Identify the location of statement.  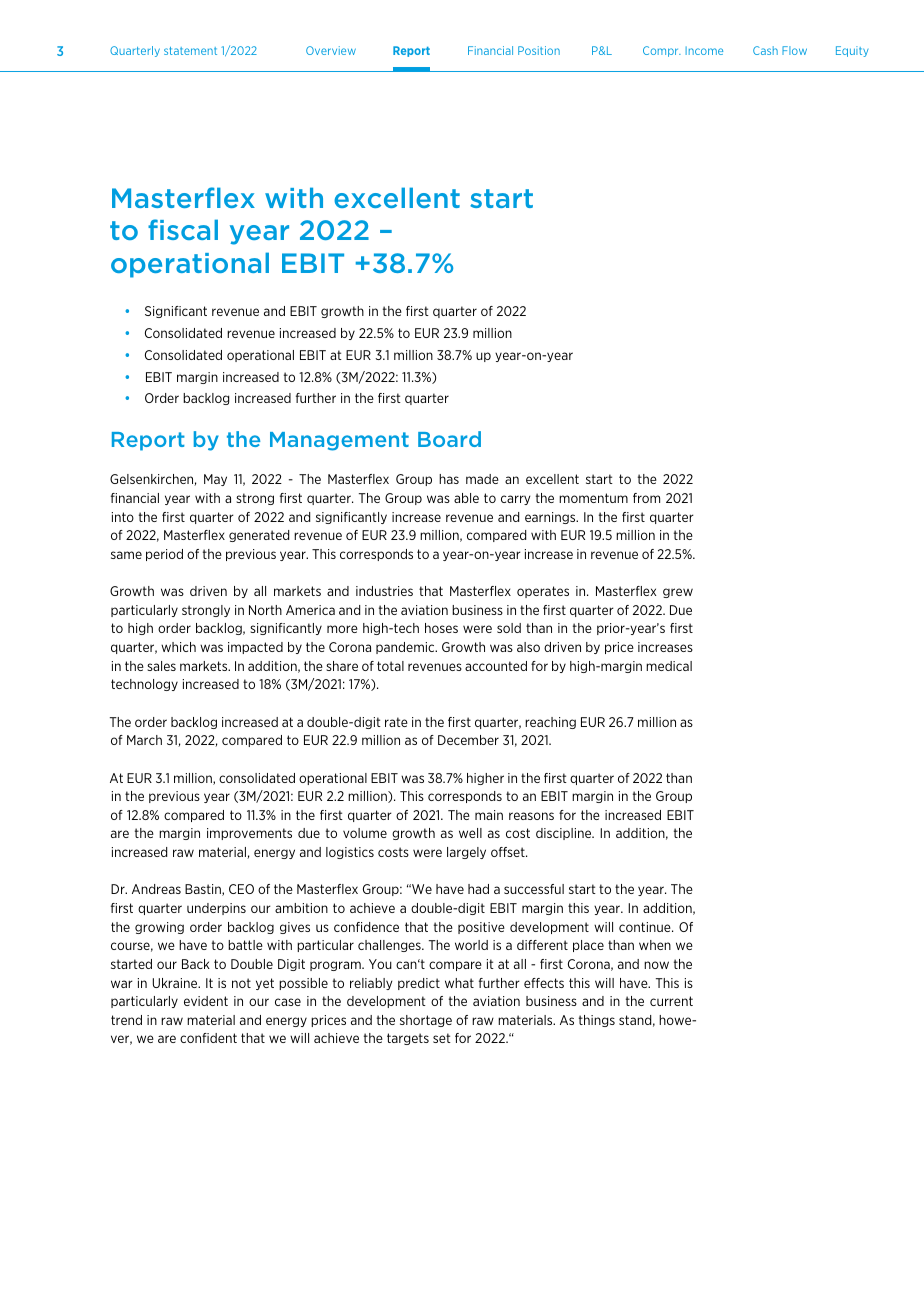
(190, 51).
